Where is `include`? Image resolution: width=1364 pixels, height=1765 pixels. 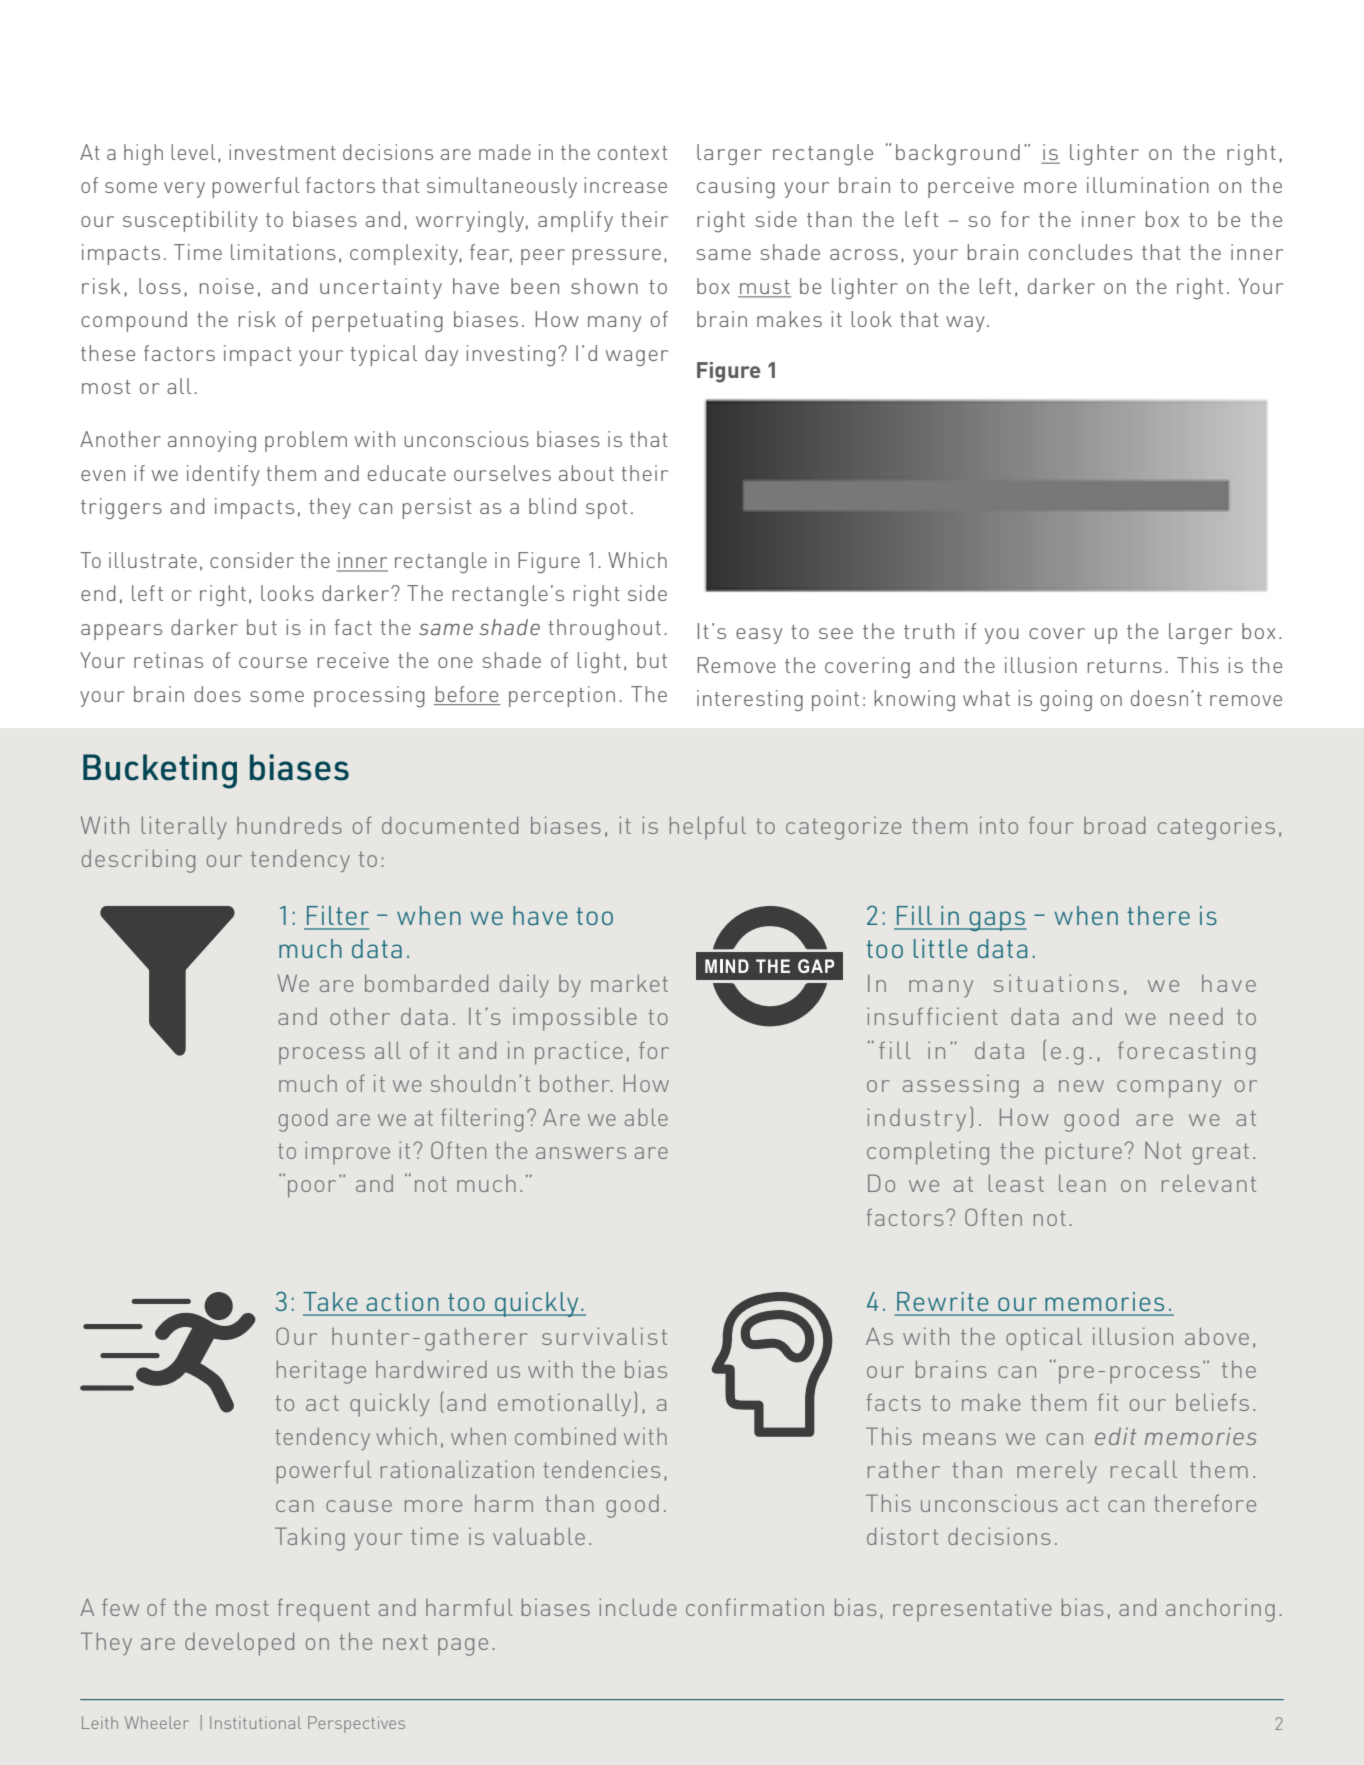
include is located at coordinates (638, 1607).
